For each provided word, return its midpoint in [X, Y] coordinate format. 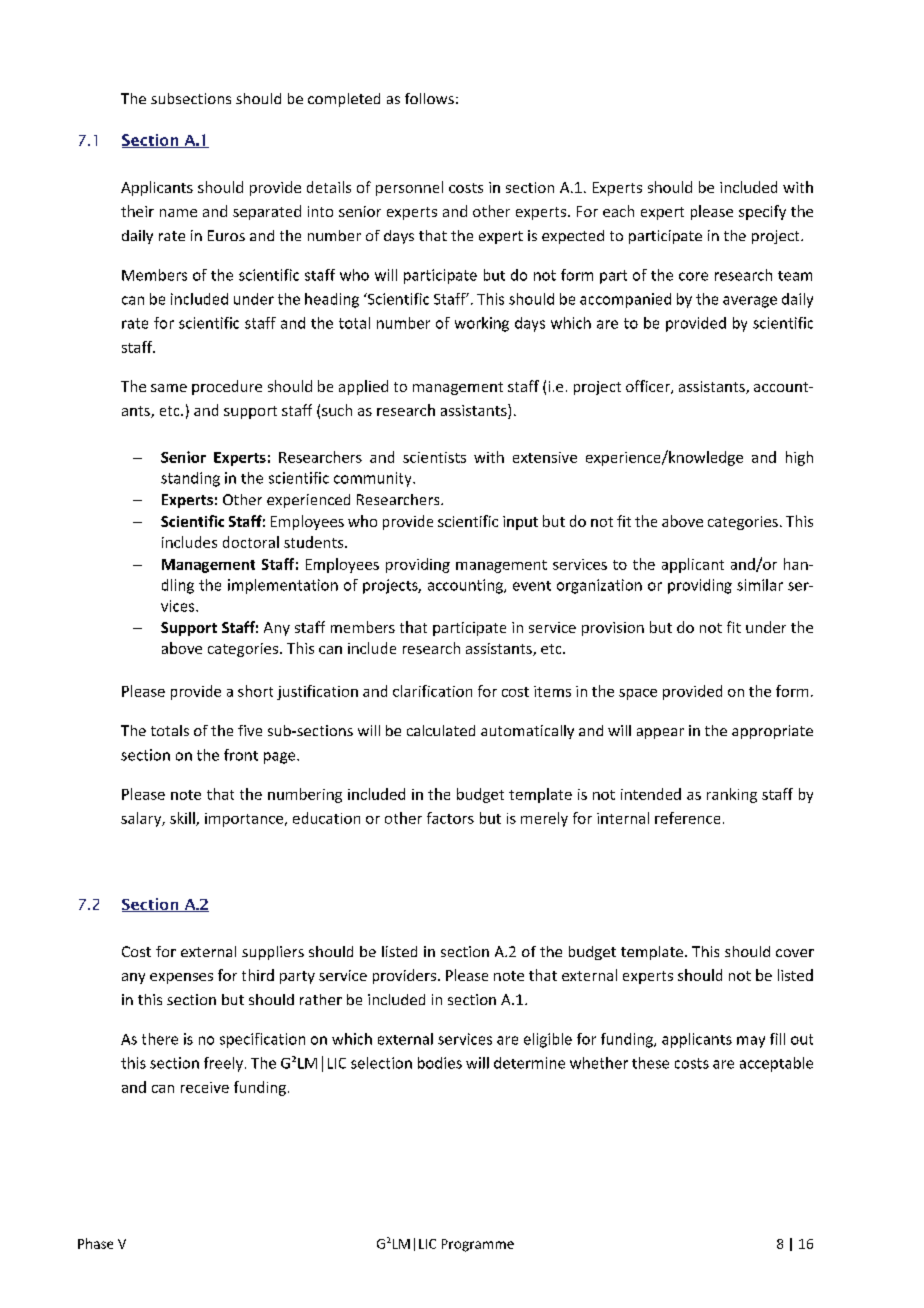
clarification [432, 691]
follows [429, 98]
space [638, 694]
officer [649, 387]
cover [795, 953]
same [169, 388]
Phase [95, 1243]
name [178, 213]
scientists [434, 457]
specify [762, 212]
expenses [181, 978]
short [255, 691]
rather [321, 999]
